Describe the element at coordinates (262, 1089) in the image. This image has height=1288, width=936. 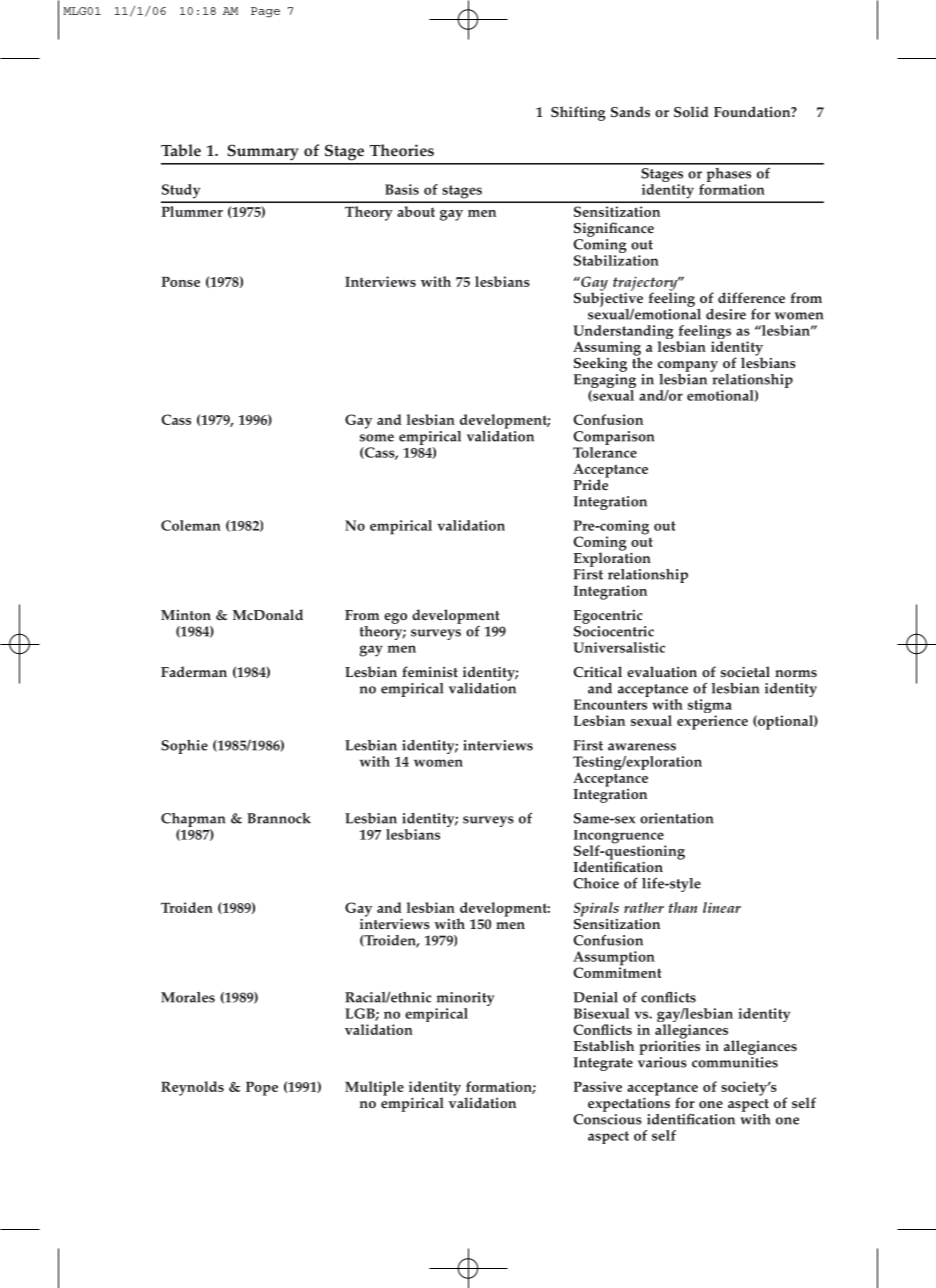
I see `Pope` at that location.
